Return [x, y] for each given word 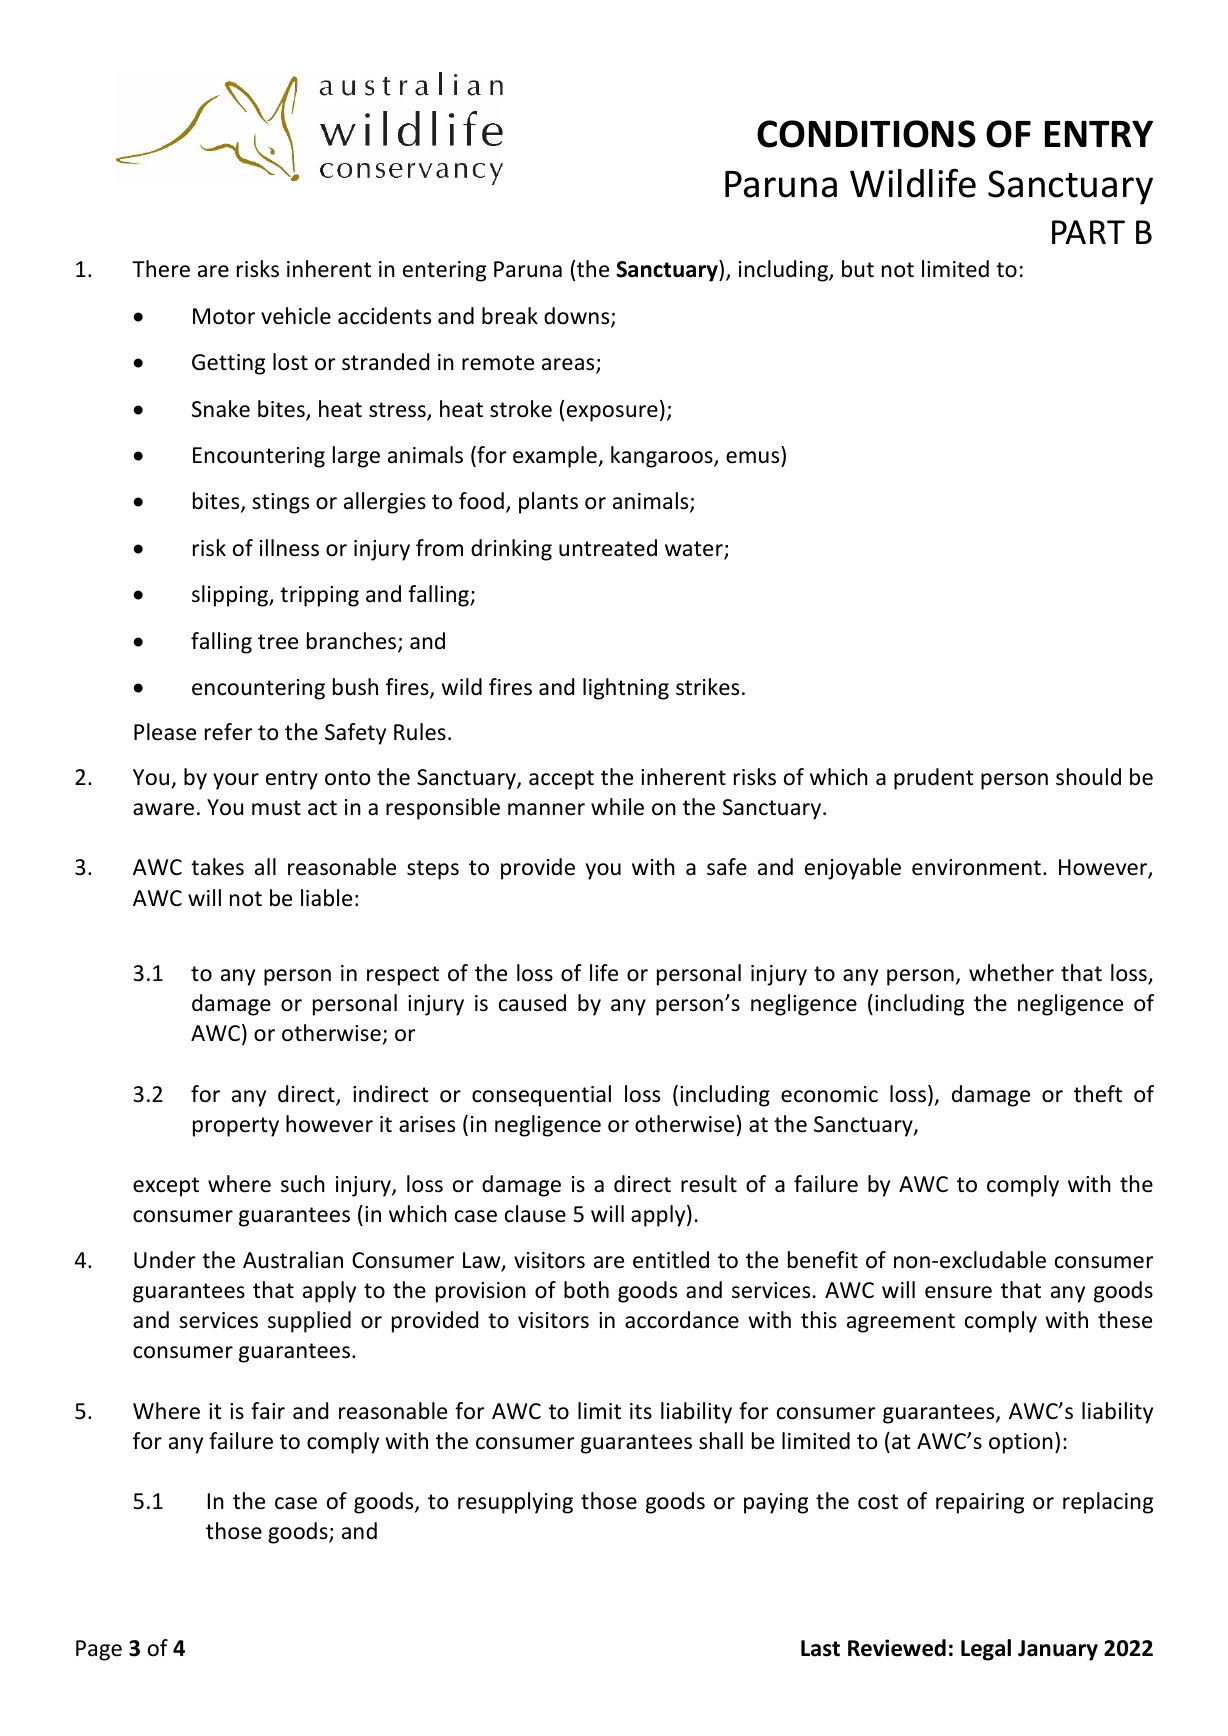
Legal [986, 1650]
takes [217, 867]
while [617, 807]
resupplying [515, 1503]
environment [976, 867]
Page [99, 1650]
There [161, 269]
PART [1088, 232]
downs [578, 317]
